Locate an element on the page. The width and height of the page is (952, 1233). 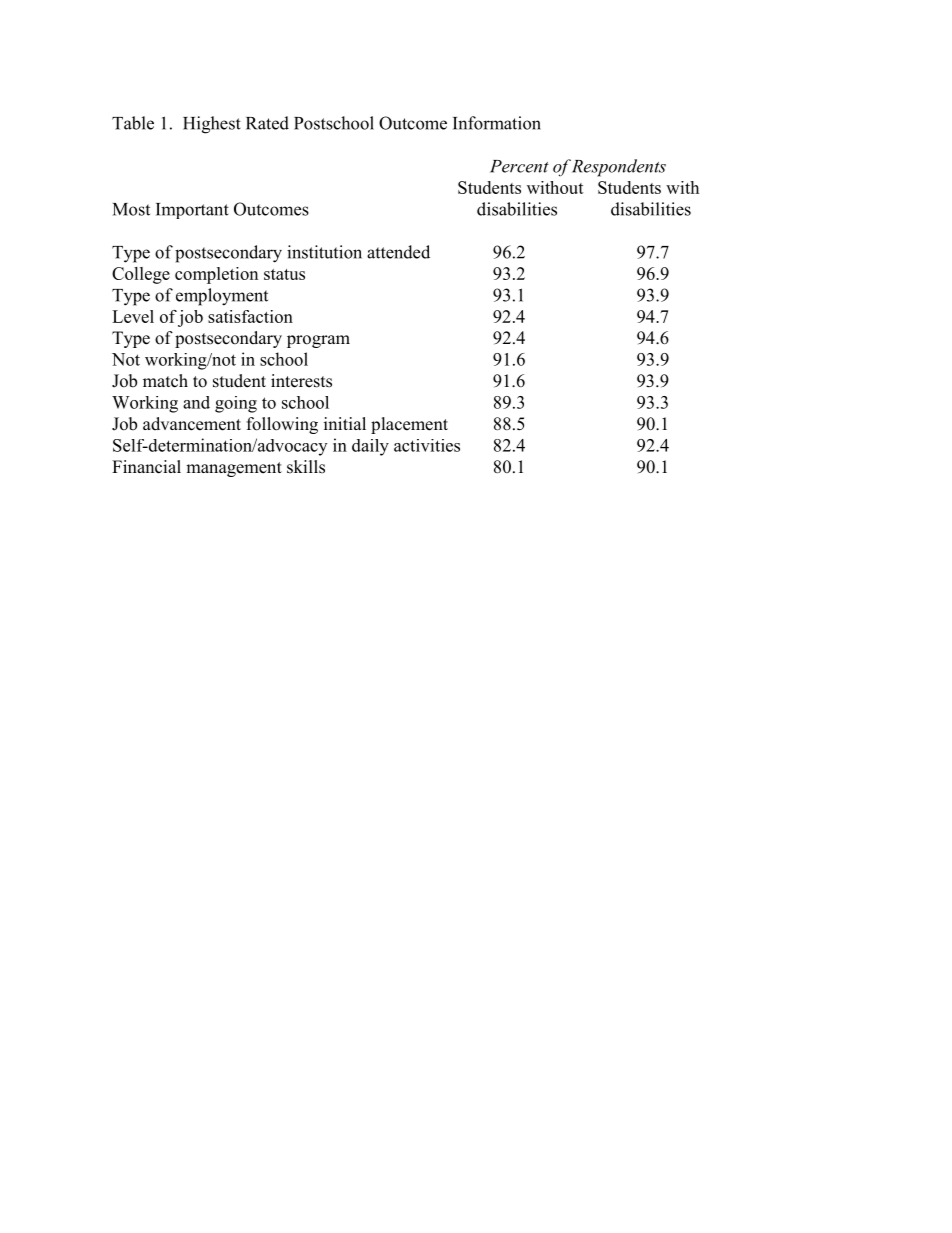
daily is located at coordinates (370, 447).
